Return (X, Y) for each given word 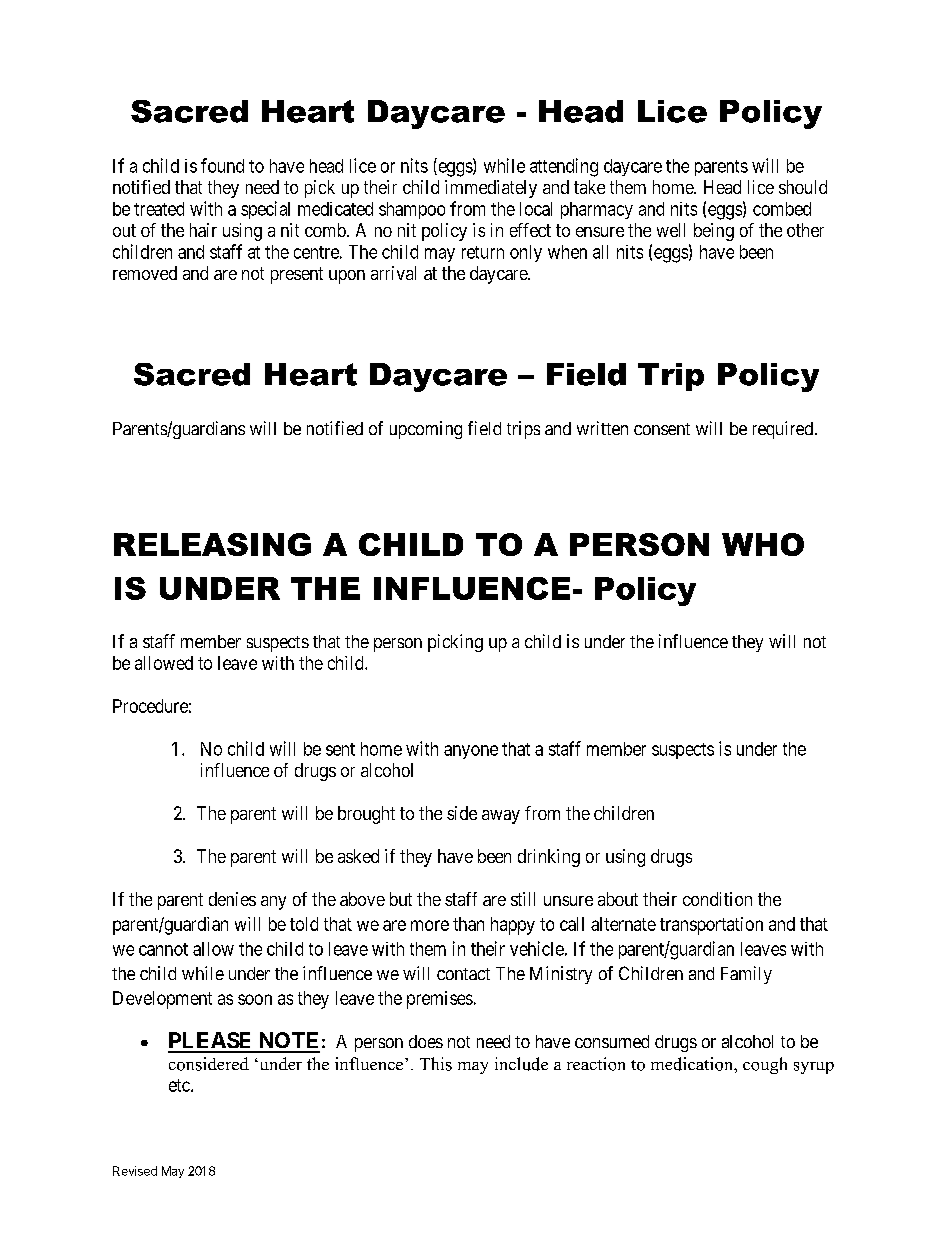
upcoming (426, 430)
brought (366, 815)
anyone (471, 752)
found (222, 165)
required (783, 430)
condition (717, 899)
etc (180, 1085)
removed (145, 273)
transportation (711, 926)
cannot (163, 949)
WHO (763, 544)
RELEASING (212, 544)
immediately (491, 189)
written (602, 428)
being (714, 232)
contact (463, 974)
